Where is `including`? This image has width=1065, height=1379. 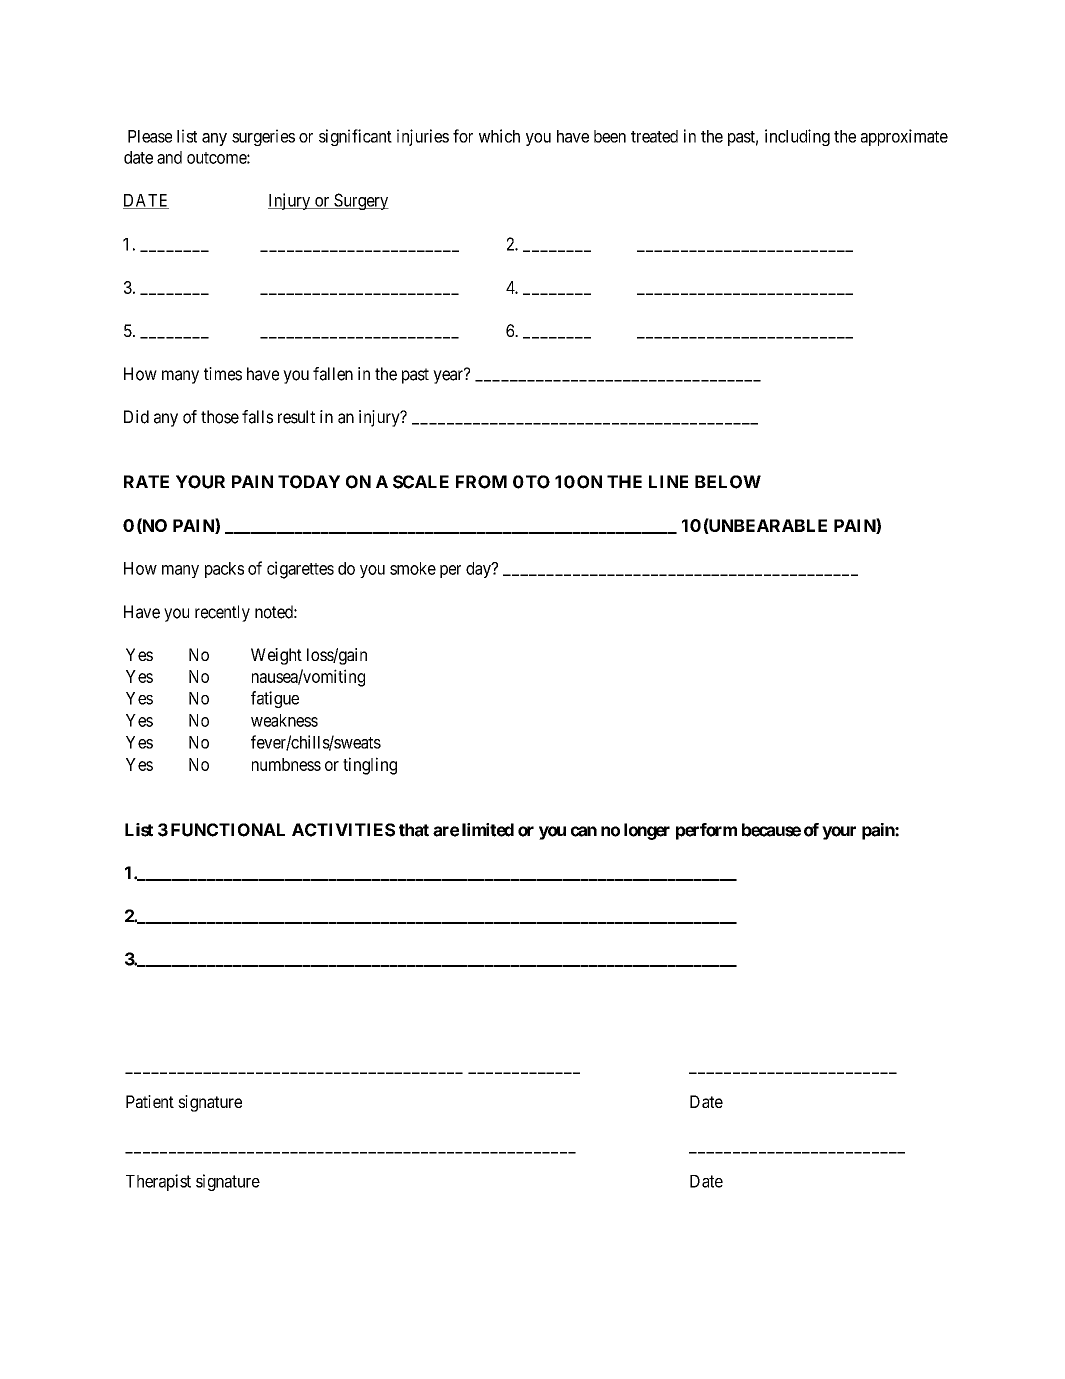
including is located at coordinates (797, 137).
